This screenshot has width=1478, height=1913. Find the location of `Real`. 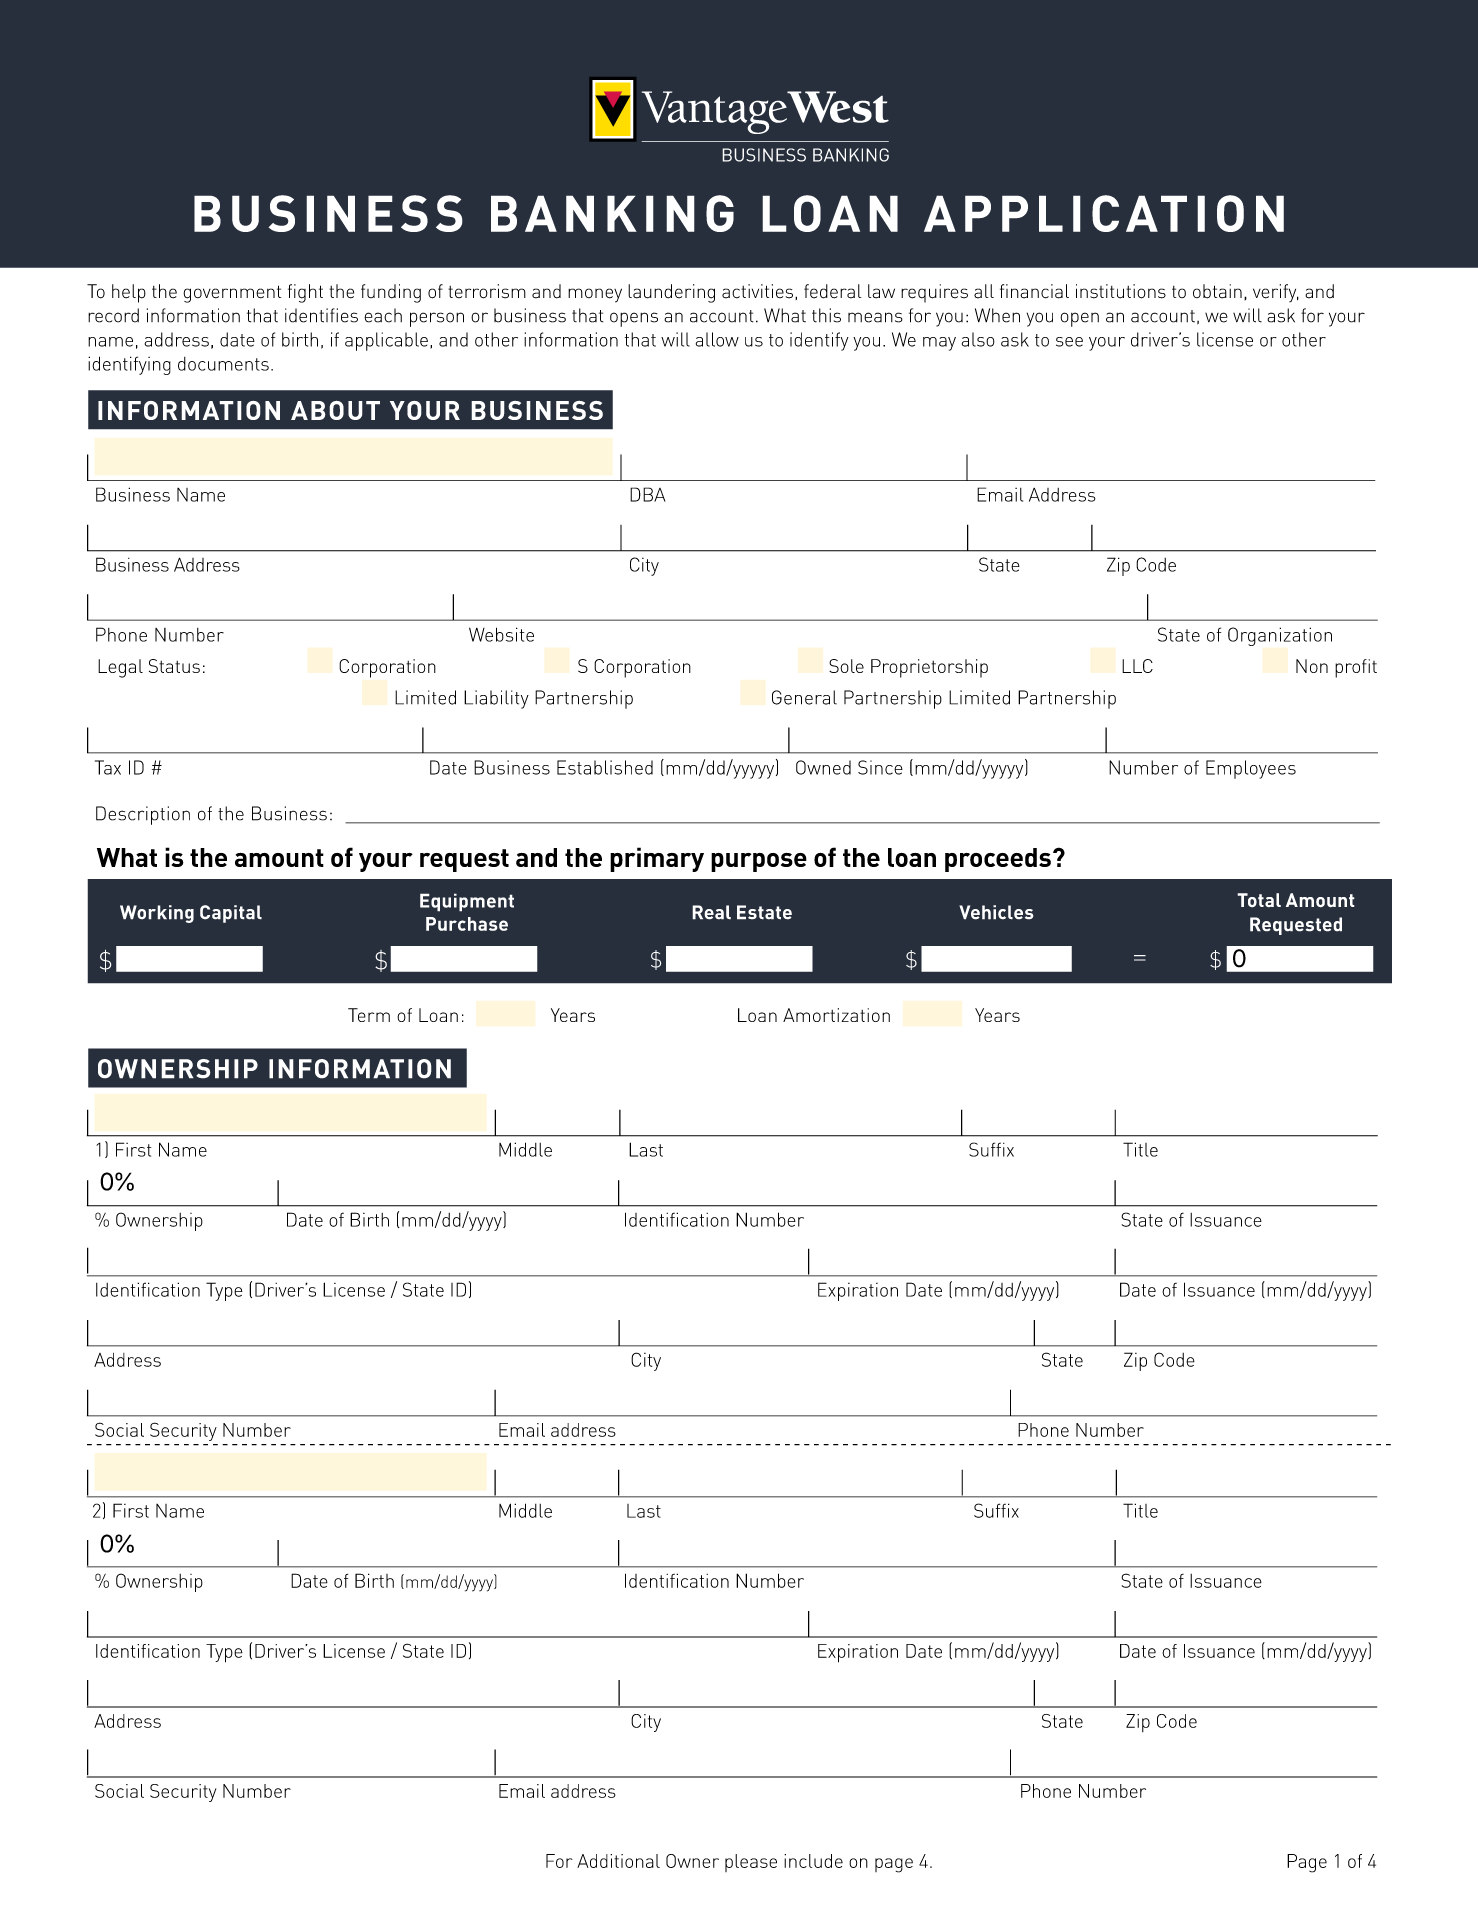

Real is located at coordinates (711, 912).
